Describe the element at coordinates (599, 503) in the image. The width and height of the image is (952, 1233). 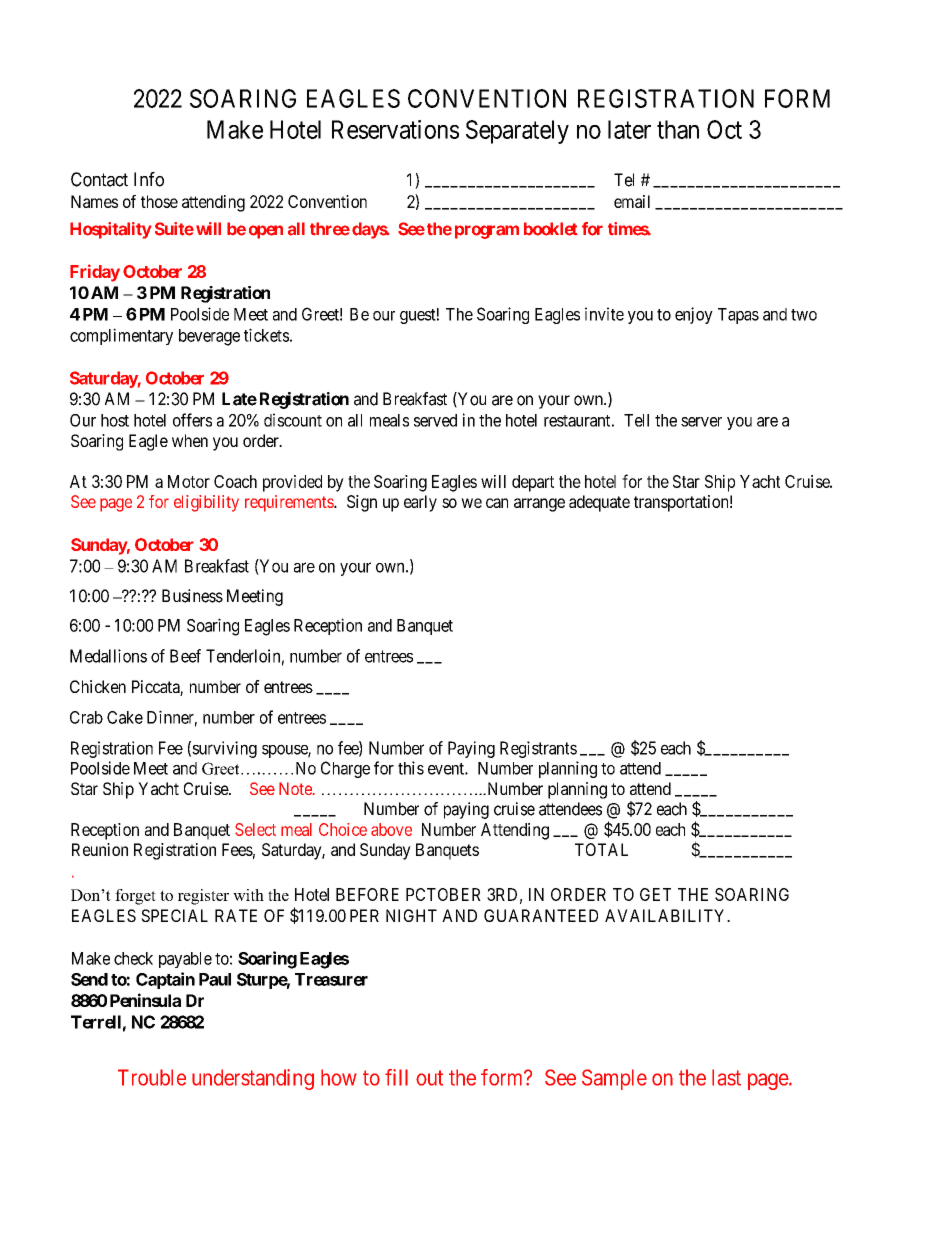
I see `adequate` at that location.
